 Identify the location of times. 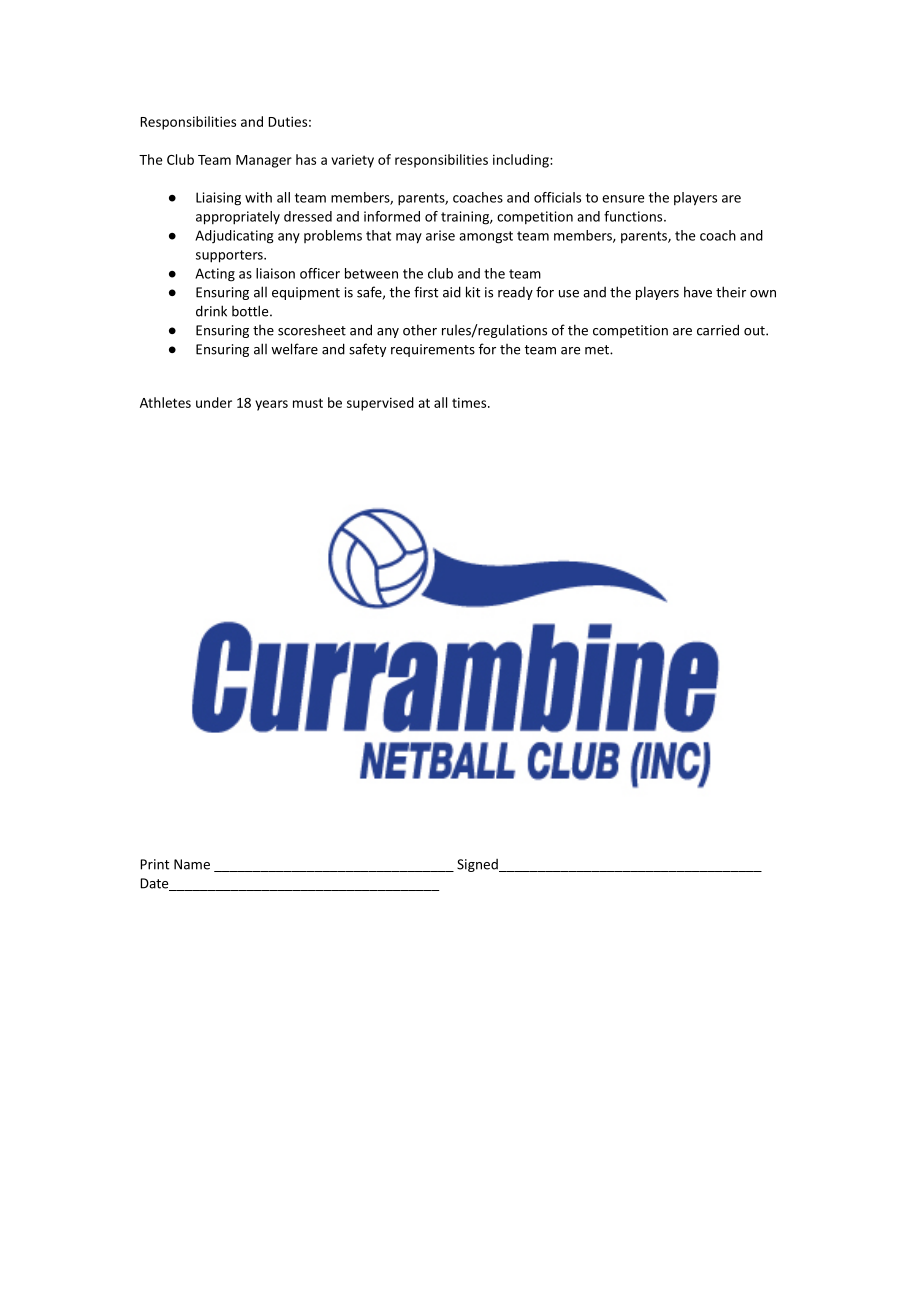
(470, 402).
